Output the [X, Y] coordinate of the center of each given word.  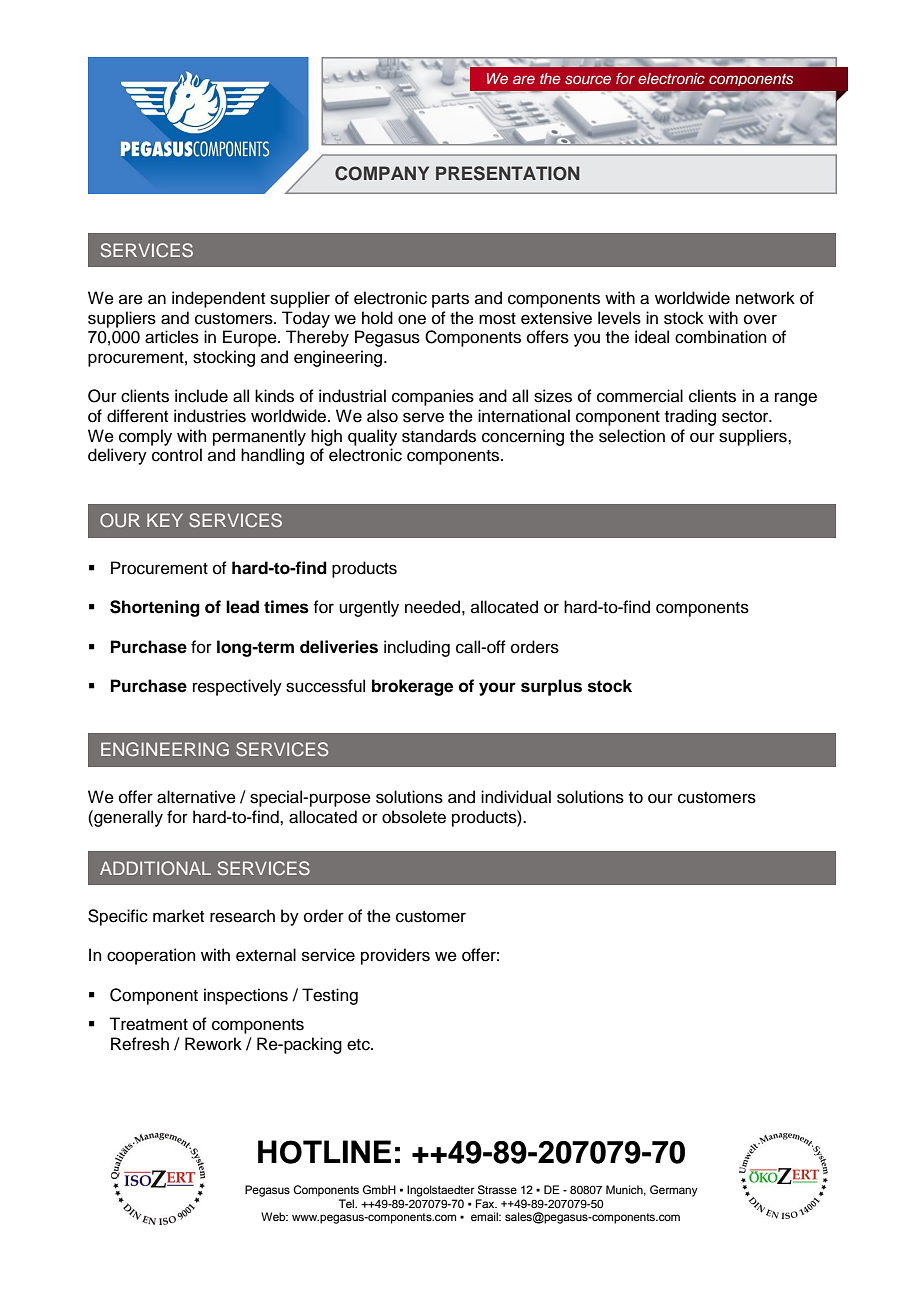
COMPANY [382, 173]
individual [516, 797]
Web [274, 1216]
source [588, 79]
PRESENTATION [508, 173]
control [177, 455]
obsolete [414, 817]
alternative [196, 797]
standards [439, 436]
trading [690, 417]
